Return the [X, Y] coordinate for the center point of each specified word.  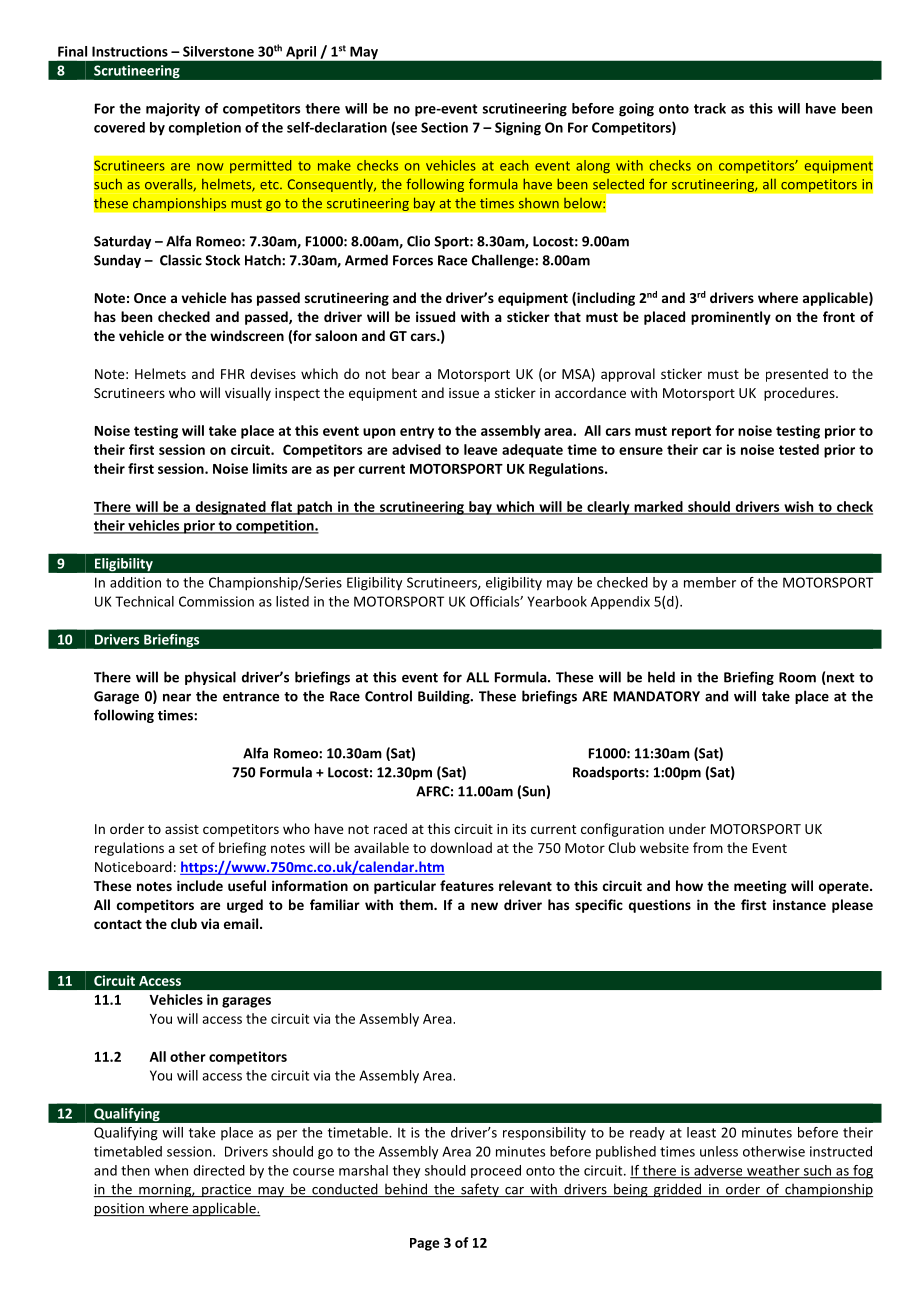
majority [173, 110]
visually [248, 394]
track [710, 108]
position [120, 1209]
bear [406, 373]
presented [797, 375]
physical [210, 678]
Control [388, 696]
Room [797, 677]
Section [444, 127]
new [484, 906]
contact [118, 924]
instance [799, 904]
